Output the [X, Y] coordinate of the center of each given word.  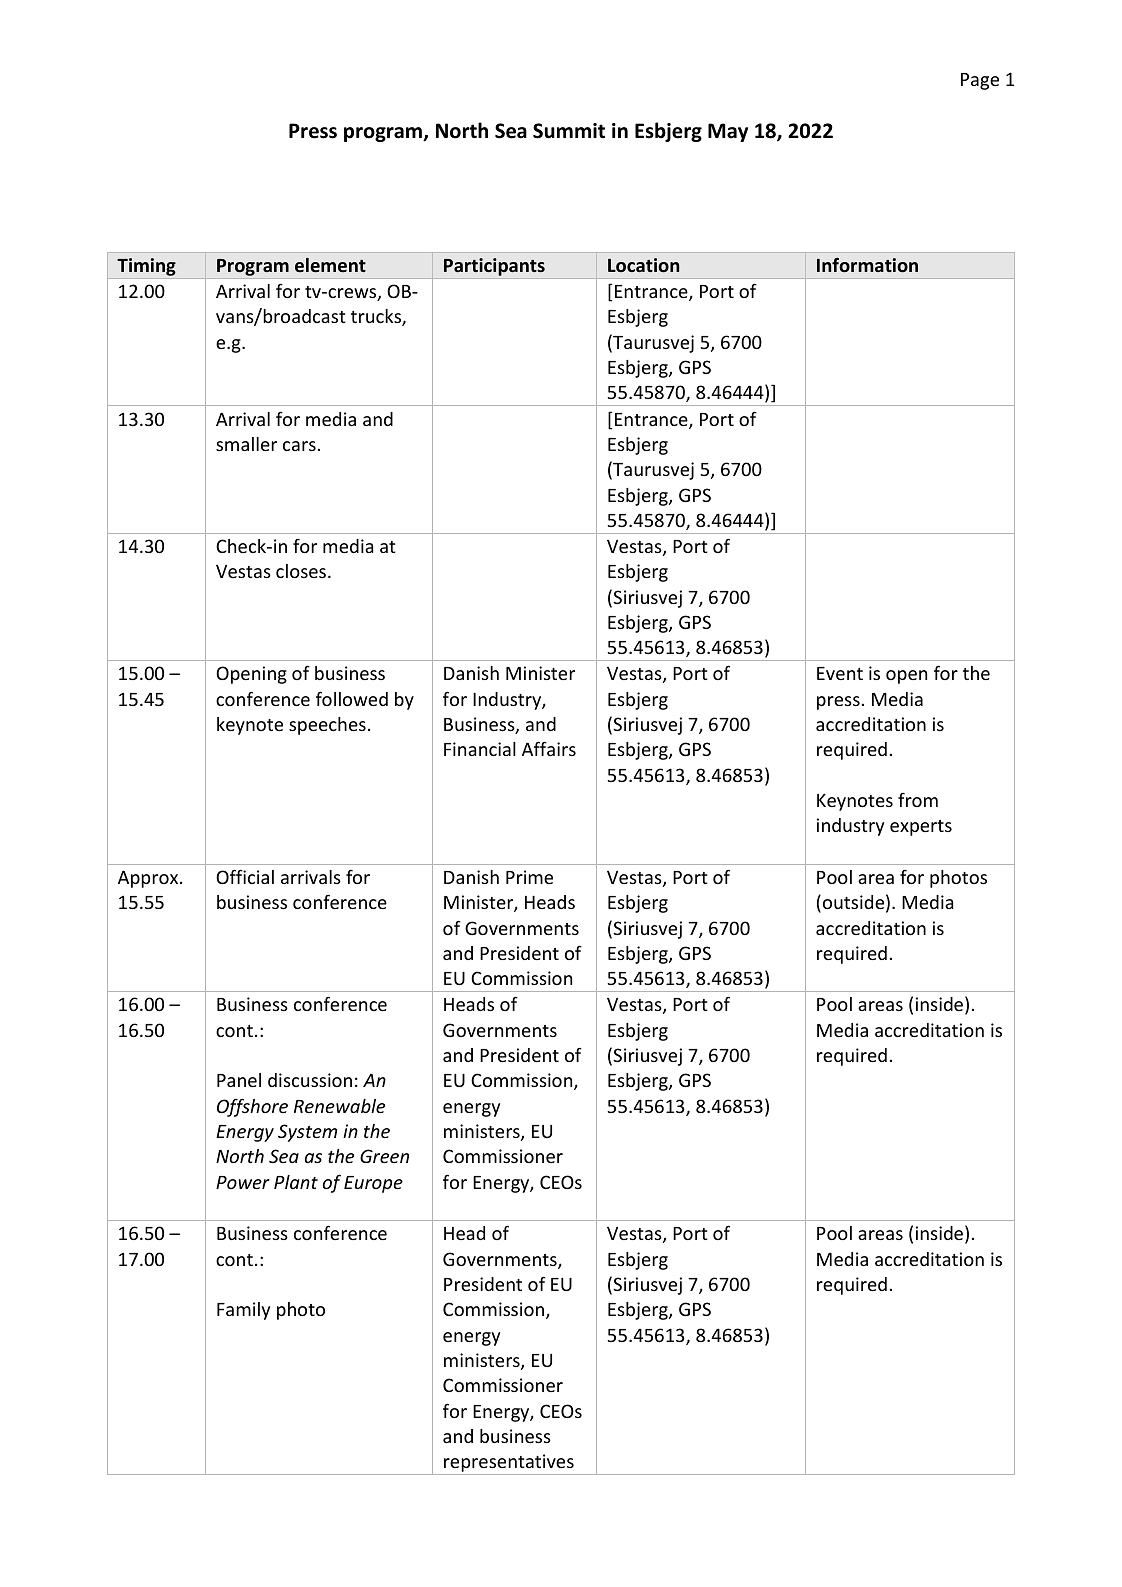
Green [384, 1156]
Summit [569, 131]
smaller [246, 444]
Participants [494, 267]
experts [921, 828]
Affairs [549, 748]
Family [243, 1311]
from [918, 800]
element [330, 265]
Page [980, 81]
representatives [509, 1464]
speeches [327, 726]
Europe [373, 1184]
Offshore [252, 1107]
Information [867, 265]
